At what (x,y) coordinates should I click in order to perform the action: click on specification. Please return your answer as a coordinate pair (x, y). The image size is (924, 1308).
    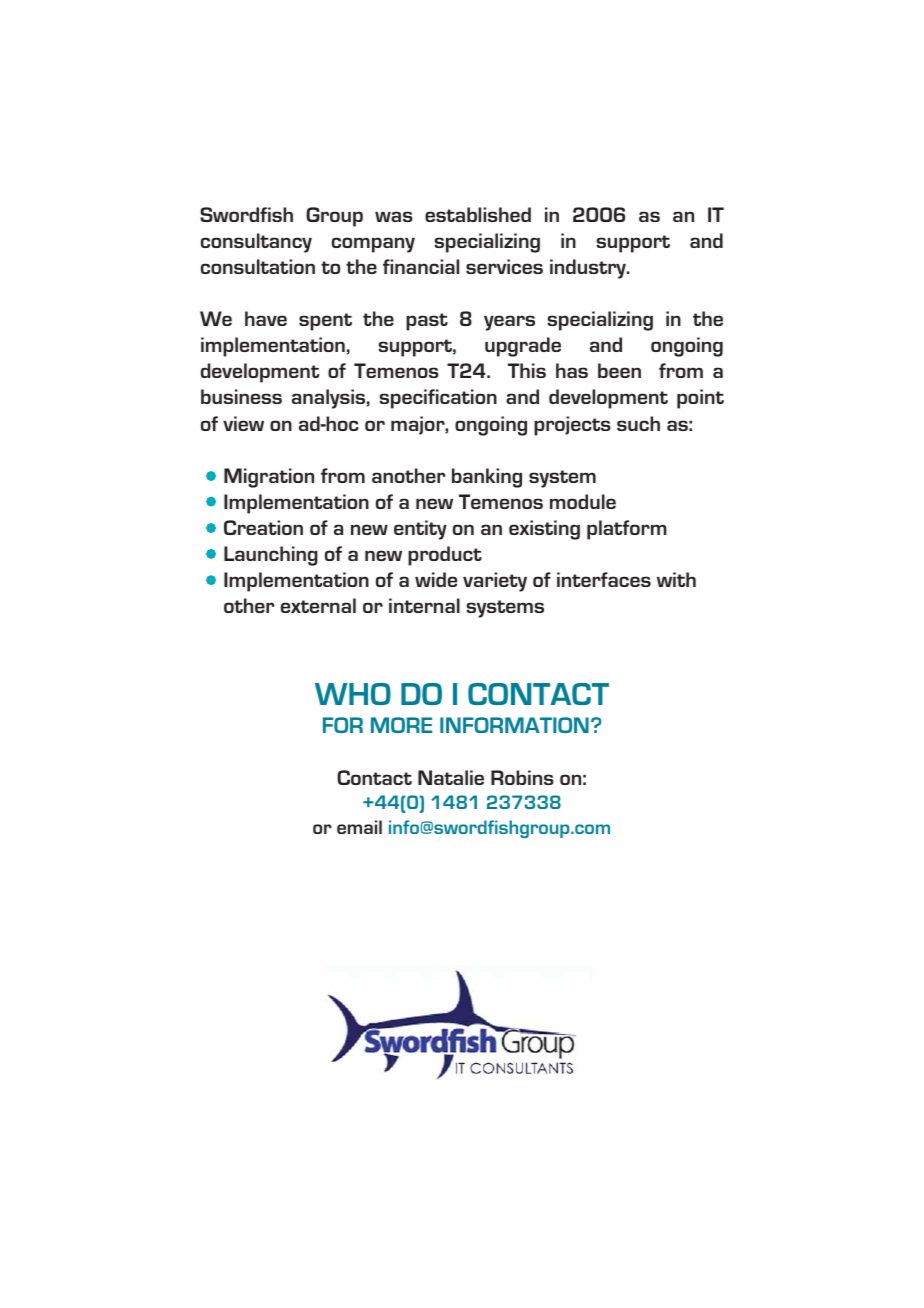
    Looking at the image, I should click on (438, 399).
